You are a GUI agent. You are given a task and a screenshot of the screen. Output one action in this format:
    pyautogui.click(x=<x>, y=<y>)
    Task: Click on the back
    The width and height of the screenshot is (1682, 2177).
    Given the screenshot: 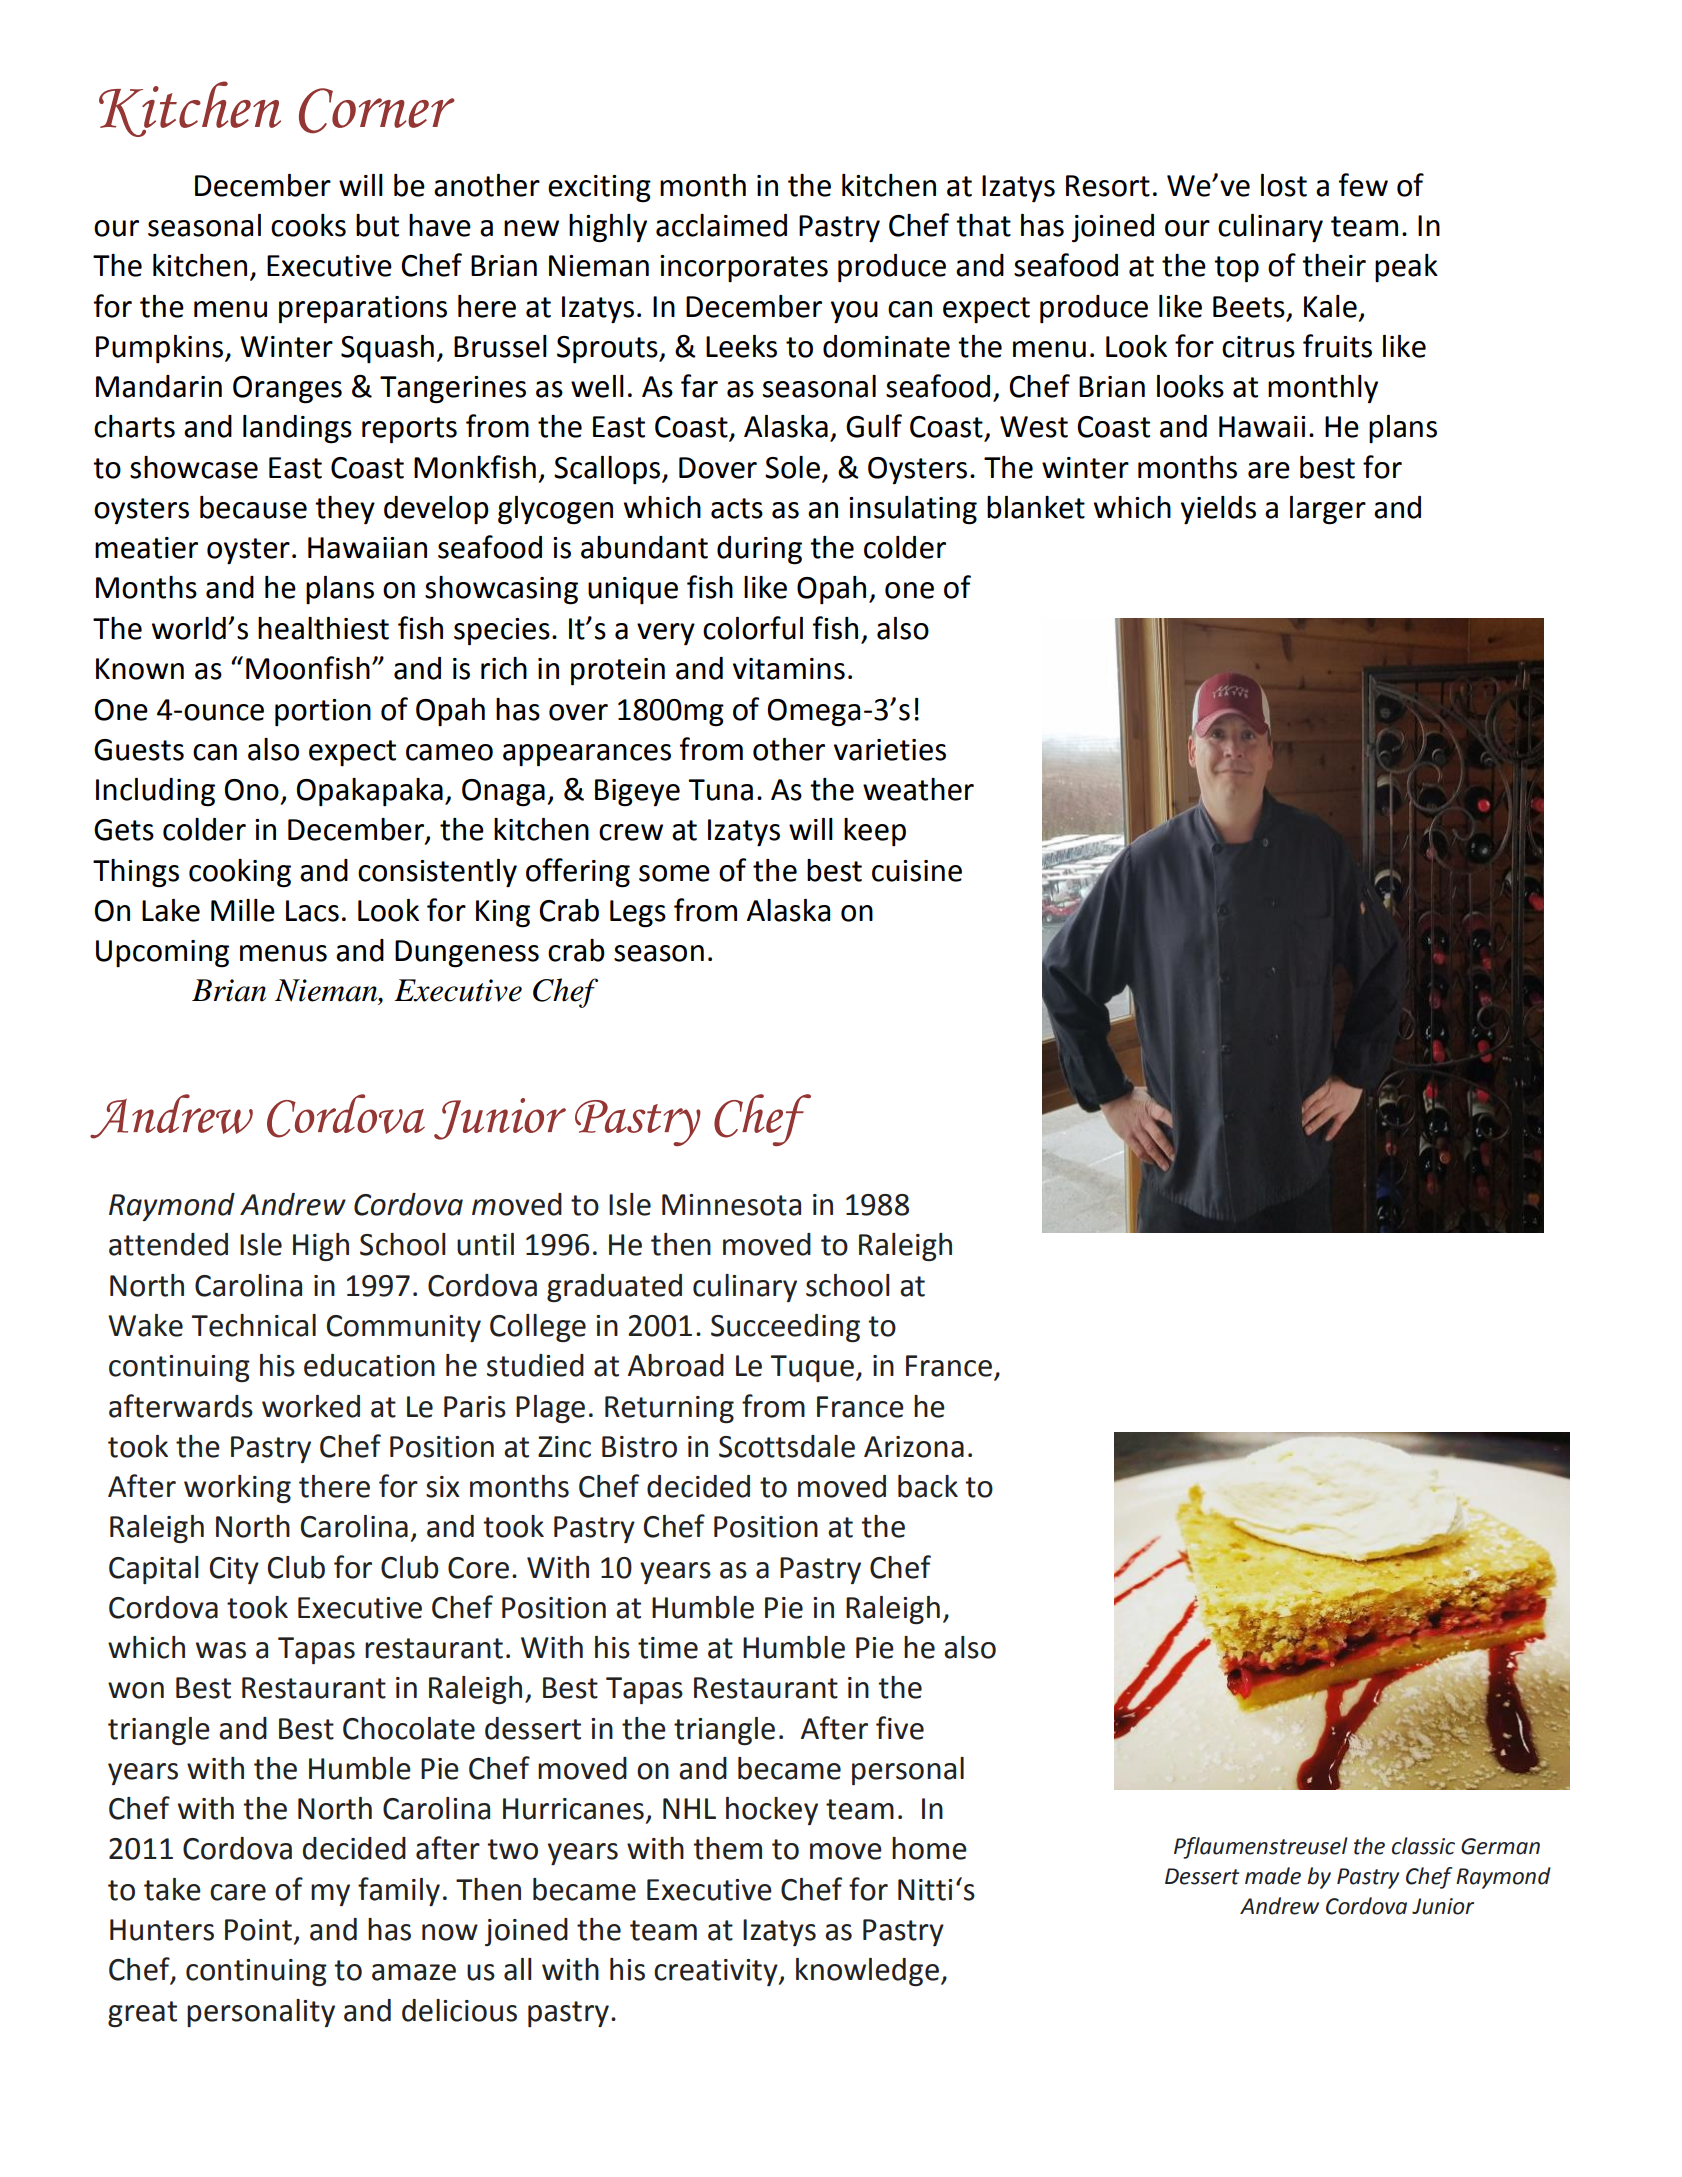 What is the action you would take?
    pyautogui.click(x=928, y=1486)
